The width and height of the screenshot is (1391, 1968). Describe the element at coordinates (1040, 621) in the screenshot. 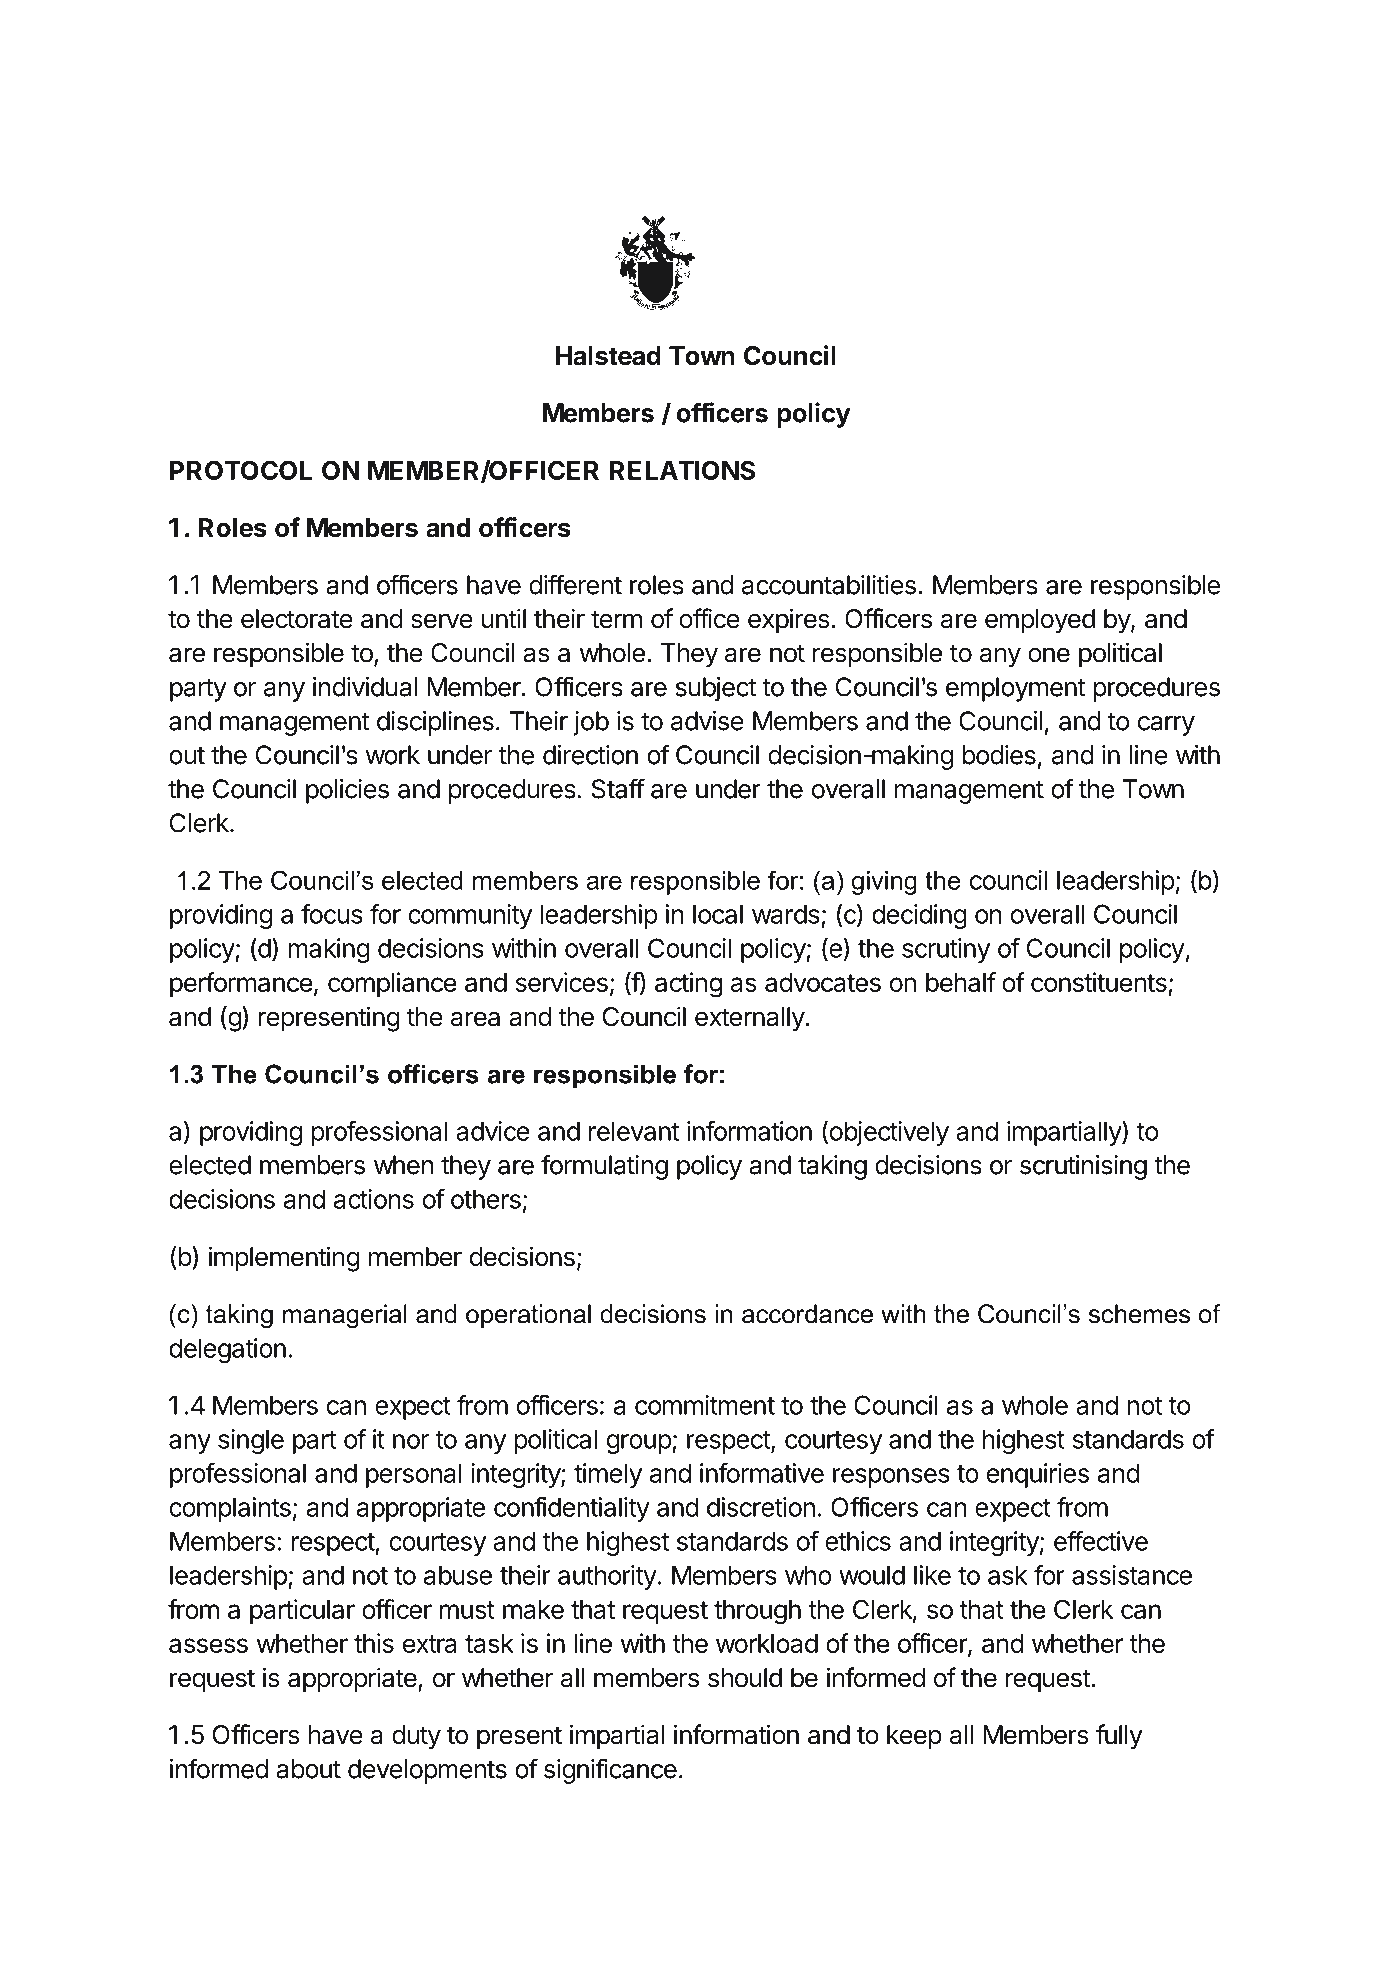

I see `employed` at that location.
